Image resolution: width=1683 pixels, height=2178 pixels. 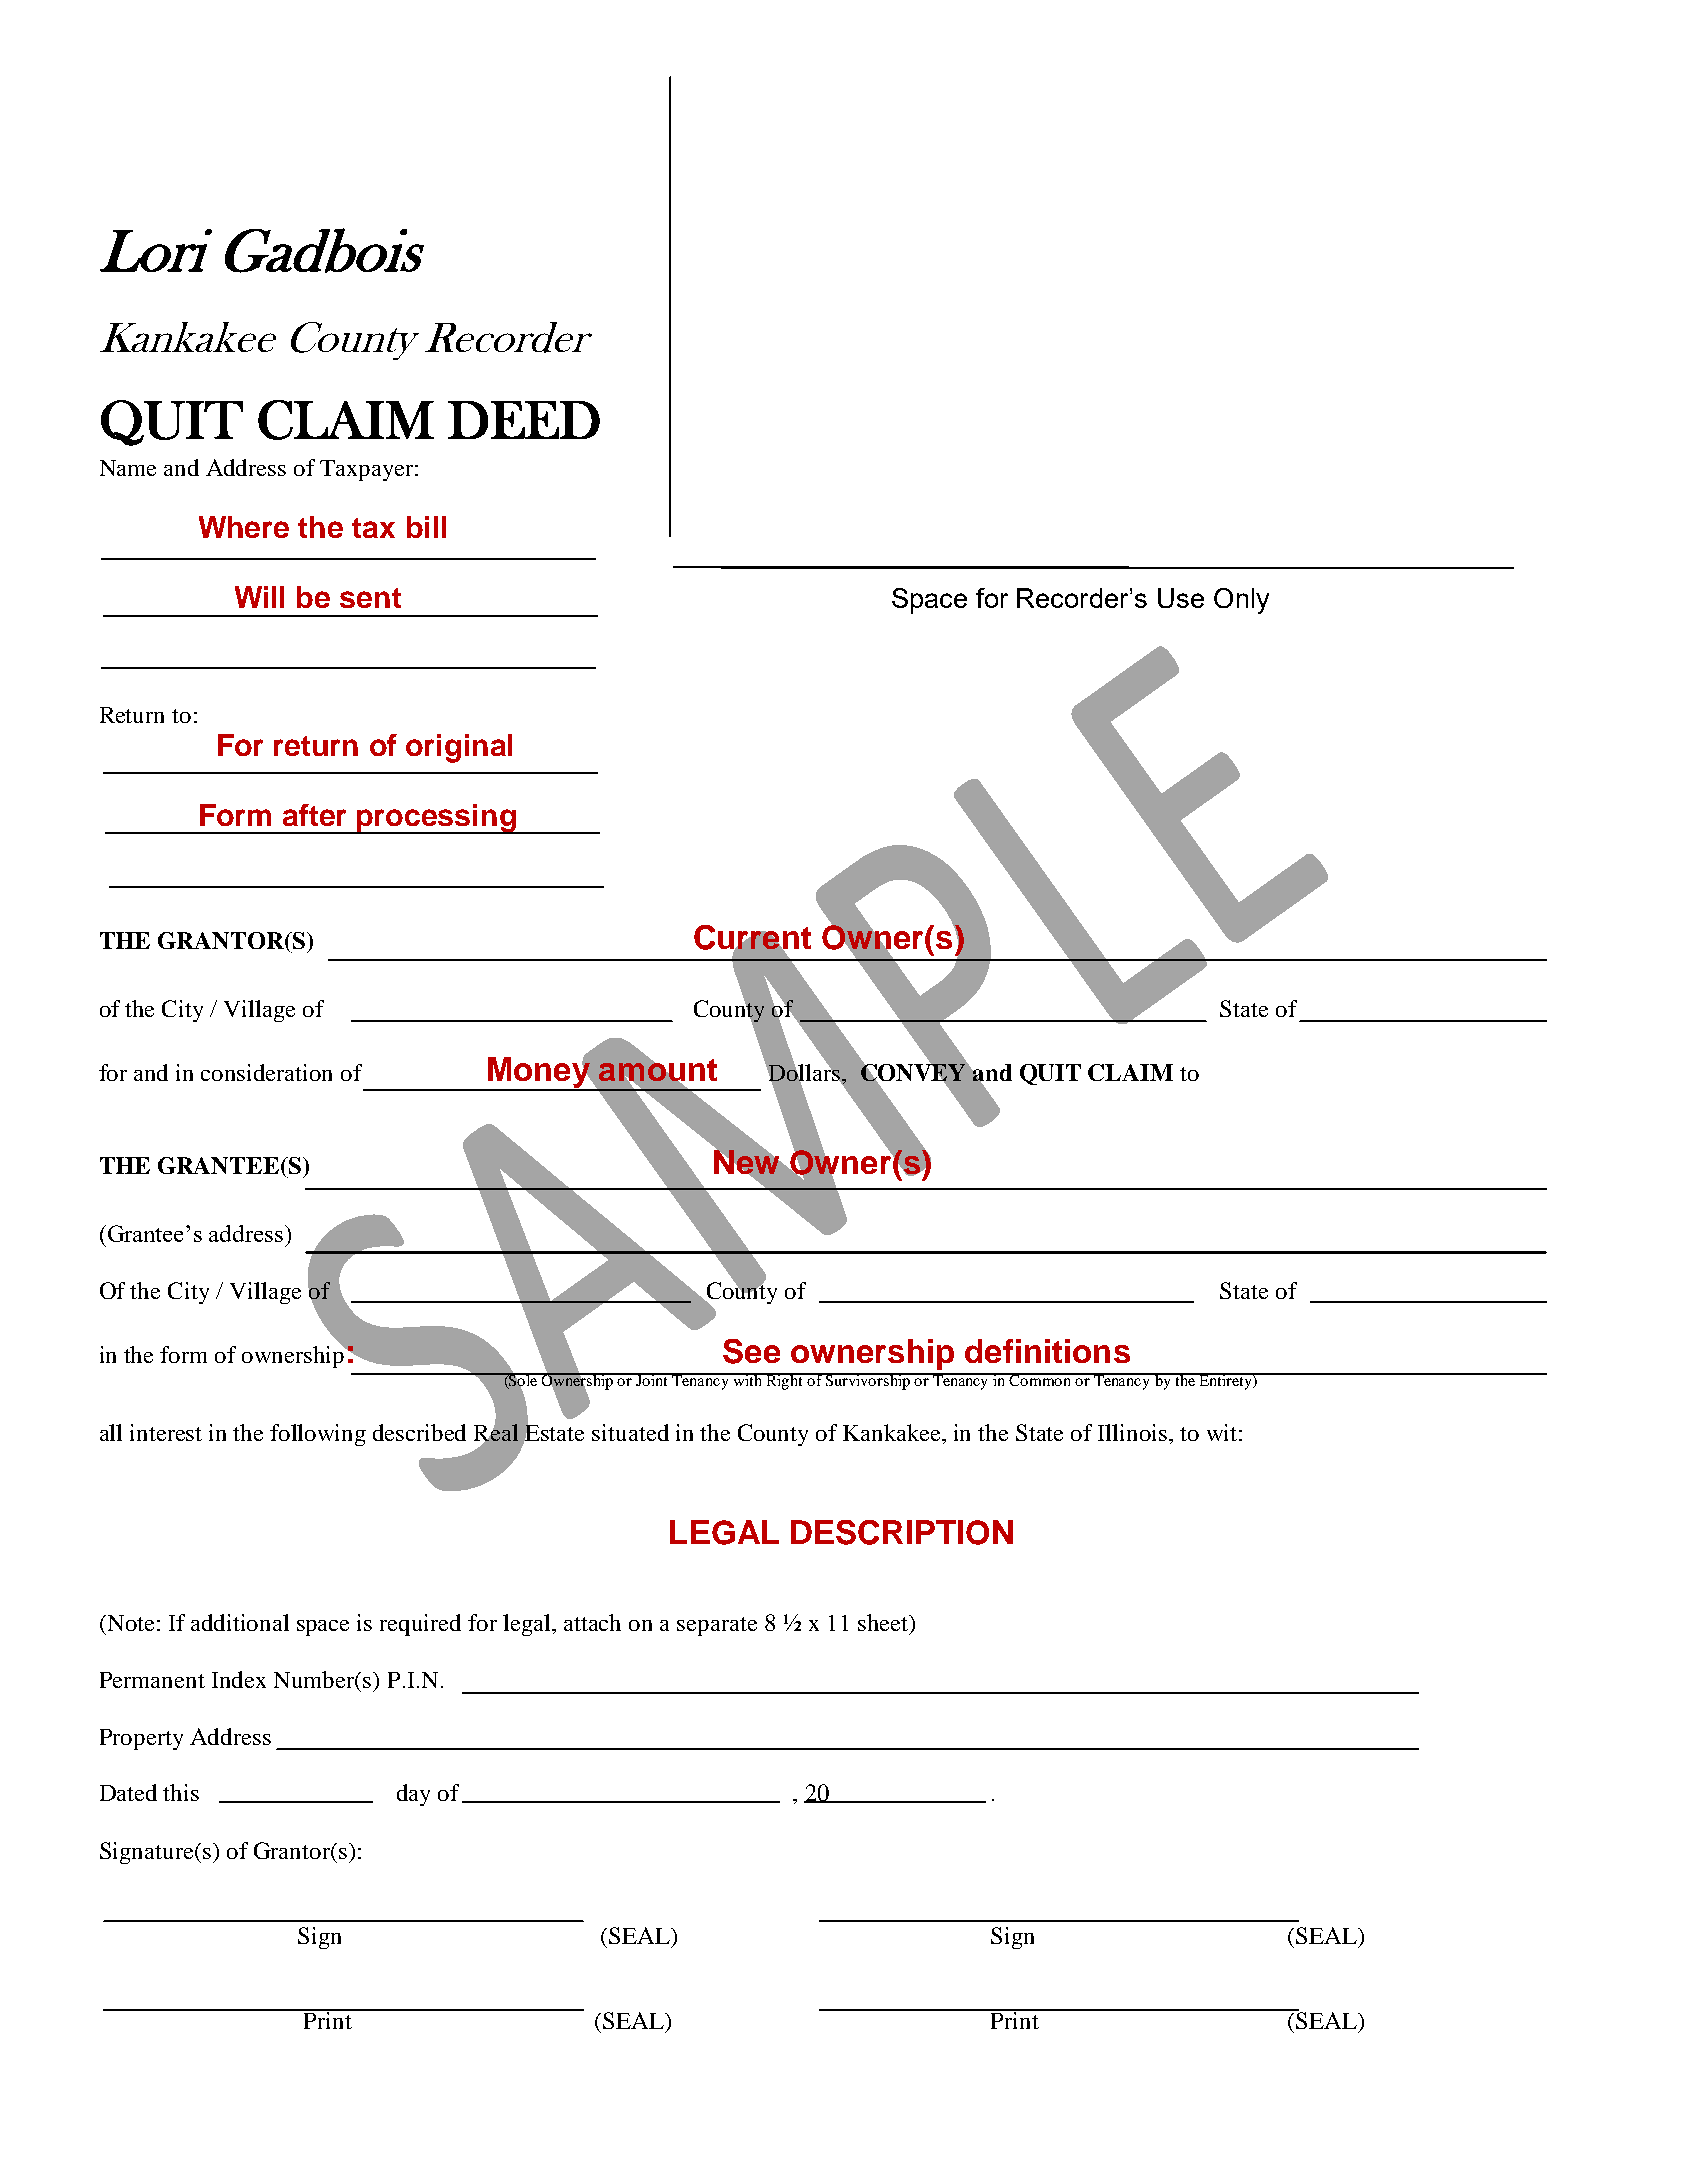 I want to click on separate, so click(x=717, y=1626).
